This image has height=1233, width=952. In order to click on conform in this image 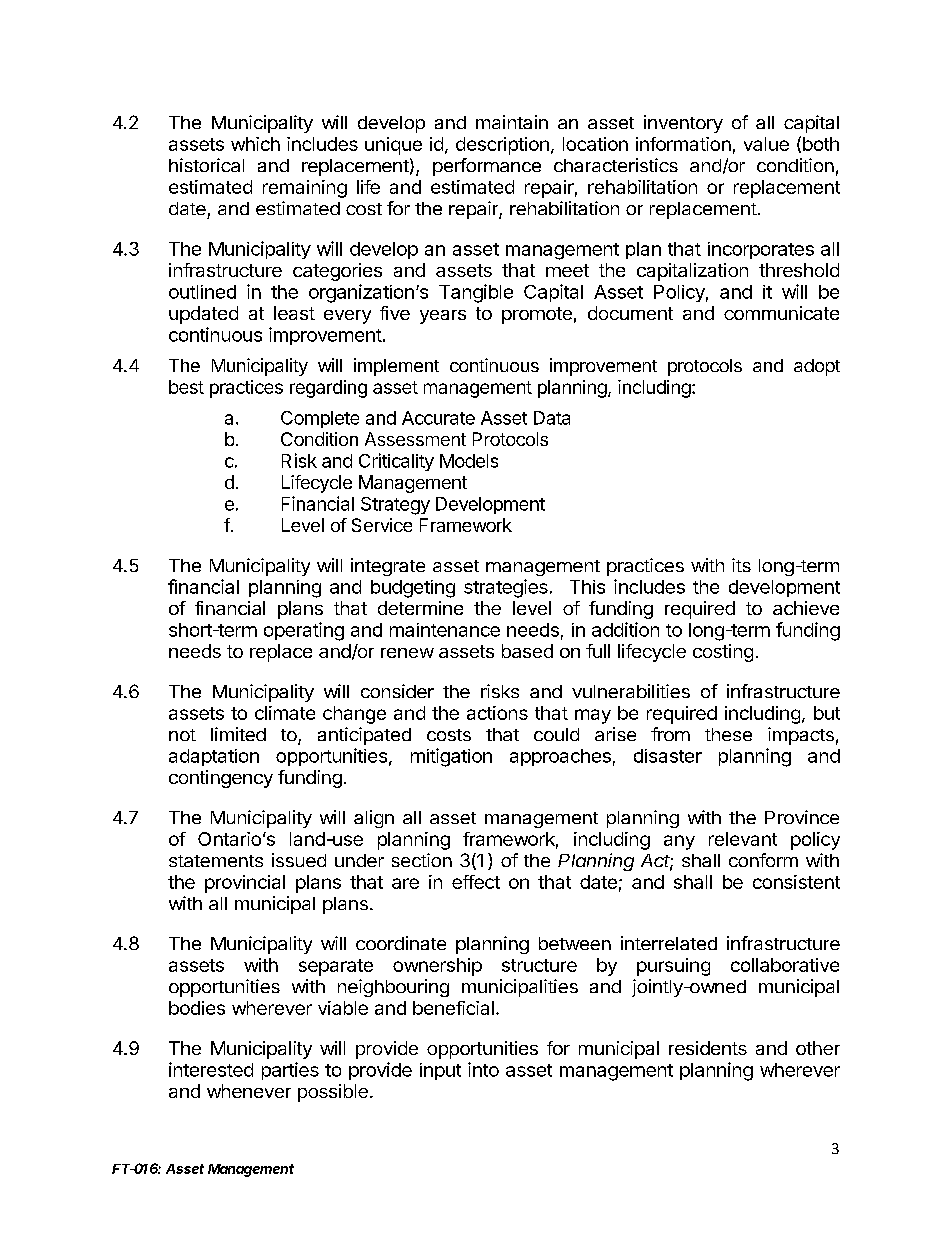, I will do `click(763, 860)`.
